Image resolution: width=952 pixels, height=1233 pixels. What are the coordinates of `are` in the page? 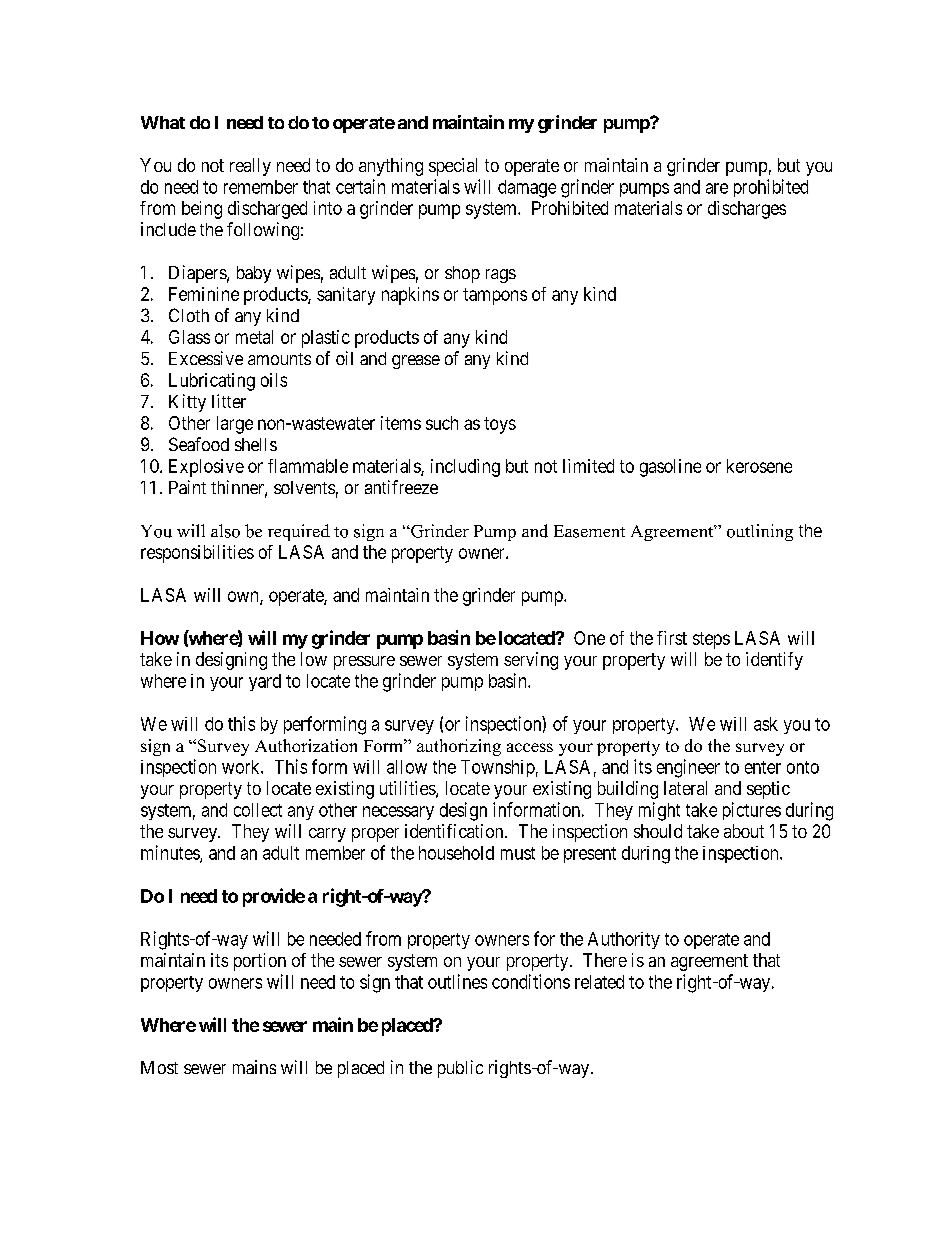 It's located at (717, 188).
